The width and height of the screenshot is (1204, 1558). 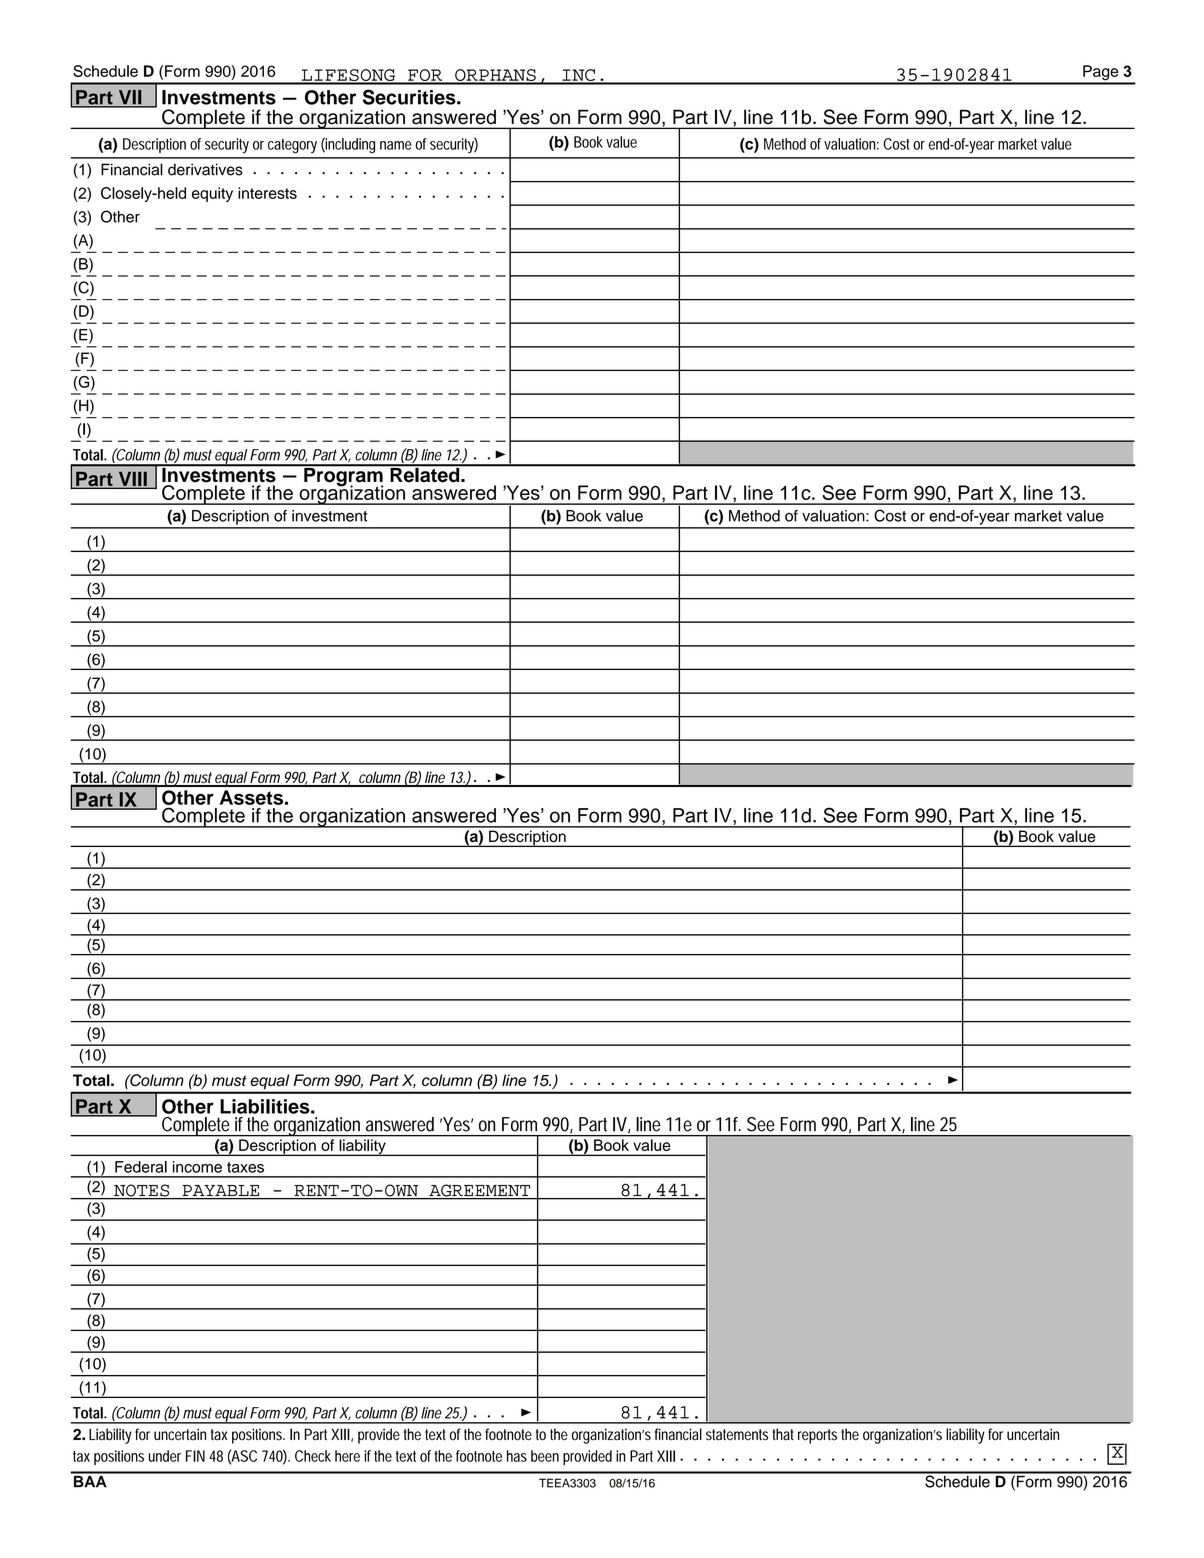 What do you see at coordinates (245, 1167) in the screenshot?
I see `taxes` at bounding box center [245, 1167].
